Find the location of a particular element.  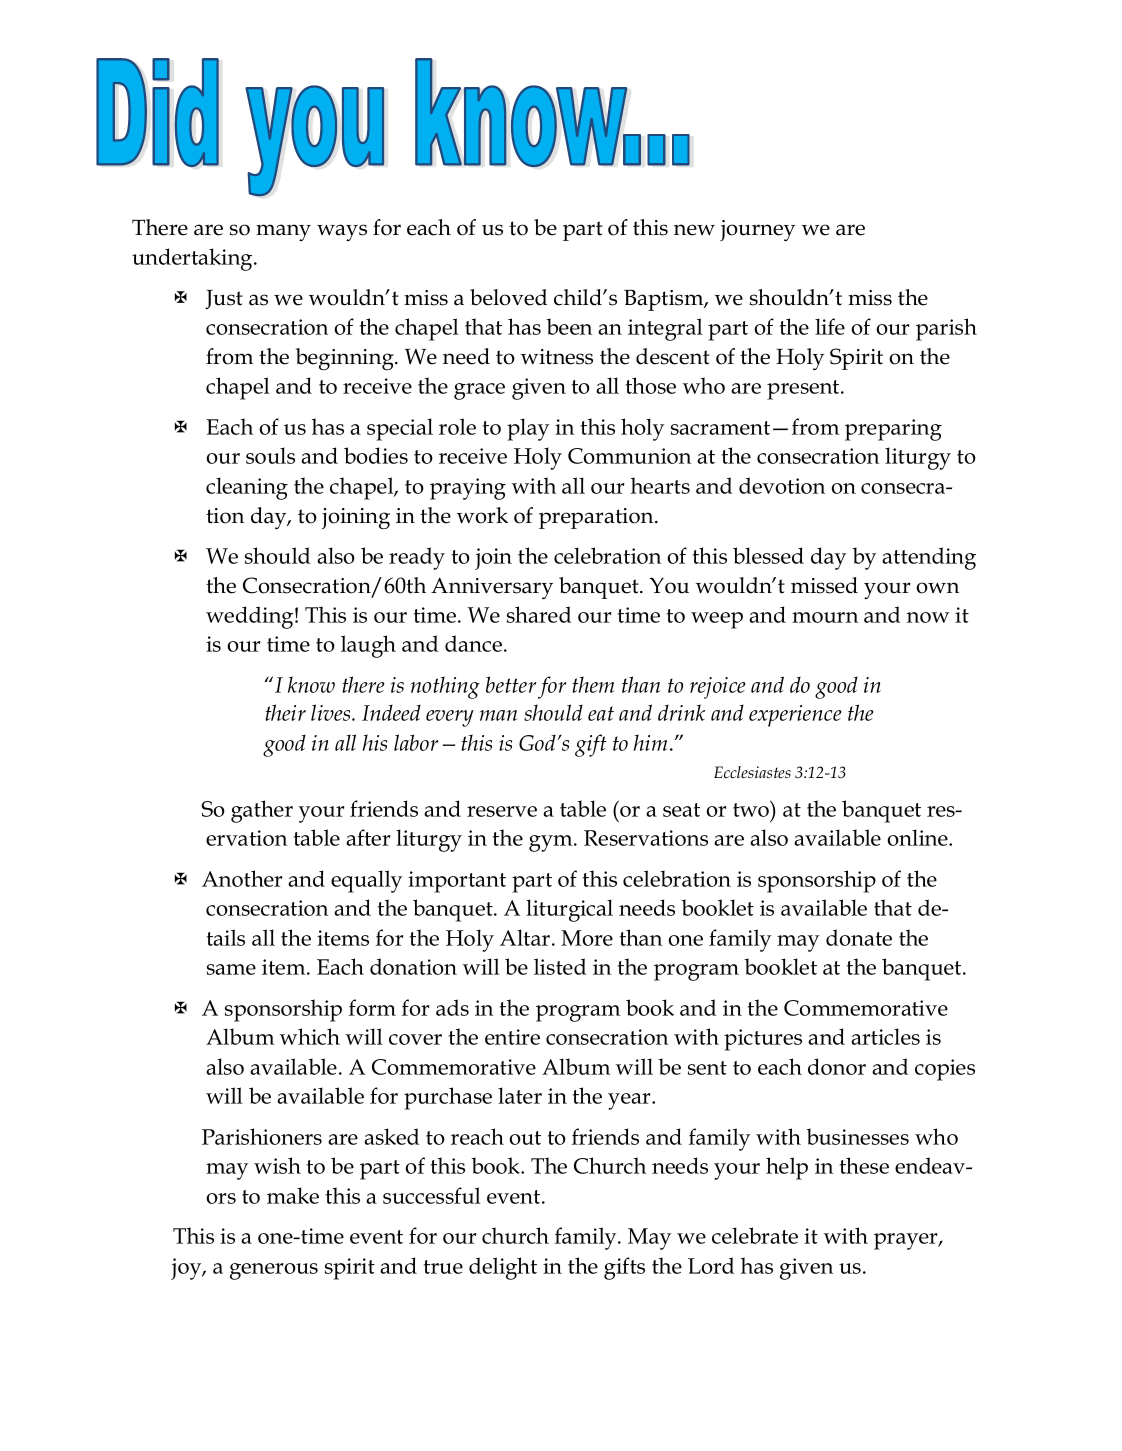

many is located at coordinates (283, 232).
